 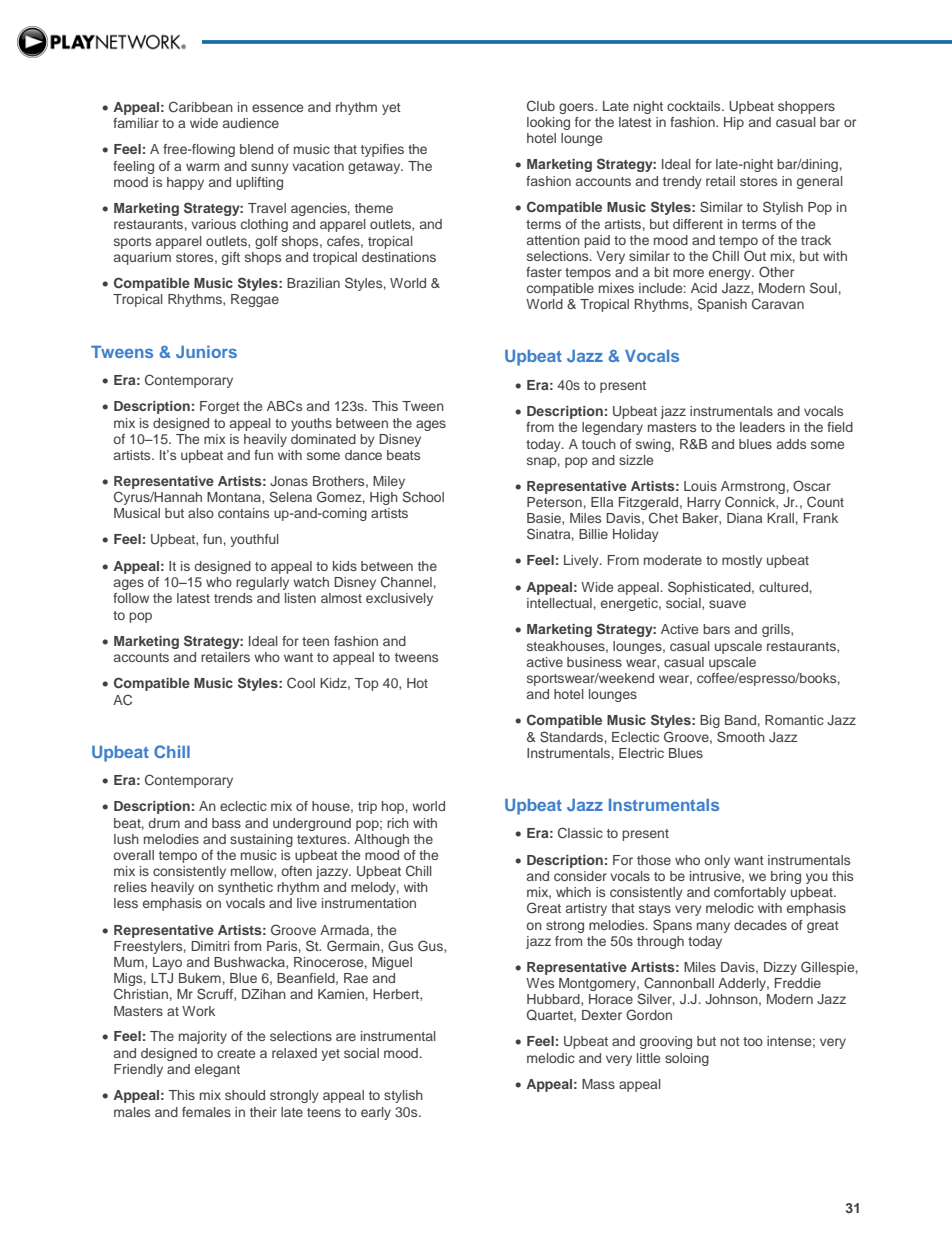 What do you see at coordinates (399, 599) in the screenshot?
I see `exclusively` at bounding box center [399, 599].
